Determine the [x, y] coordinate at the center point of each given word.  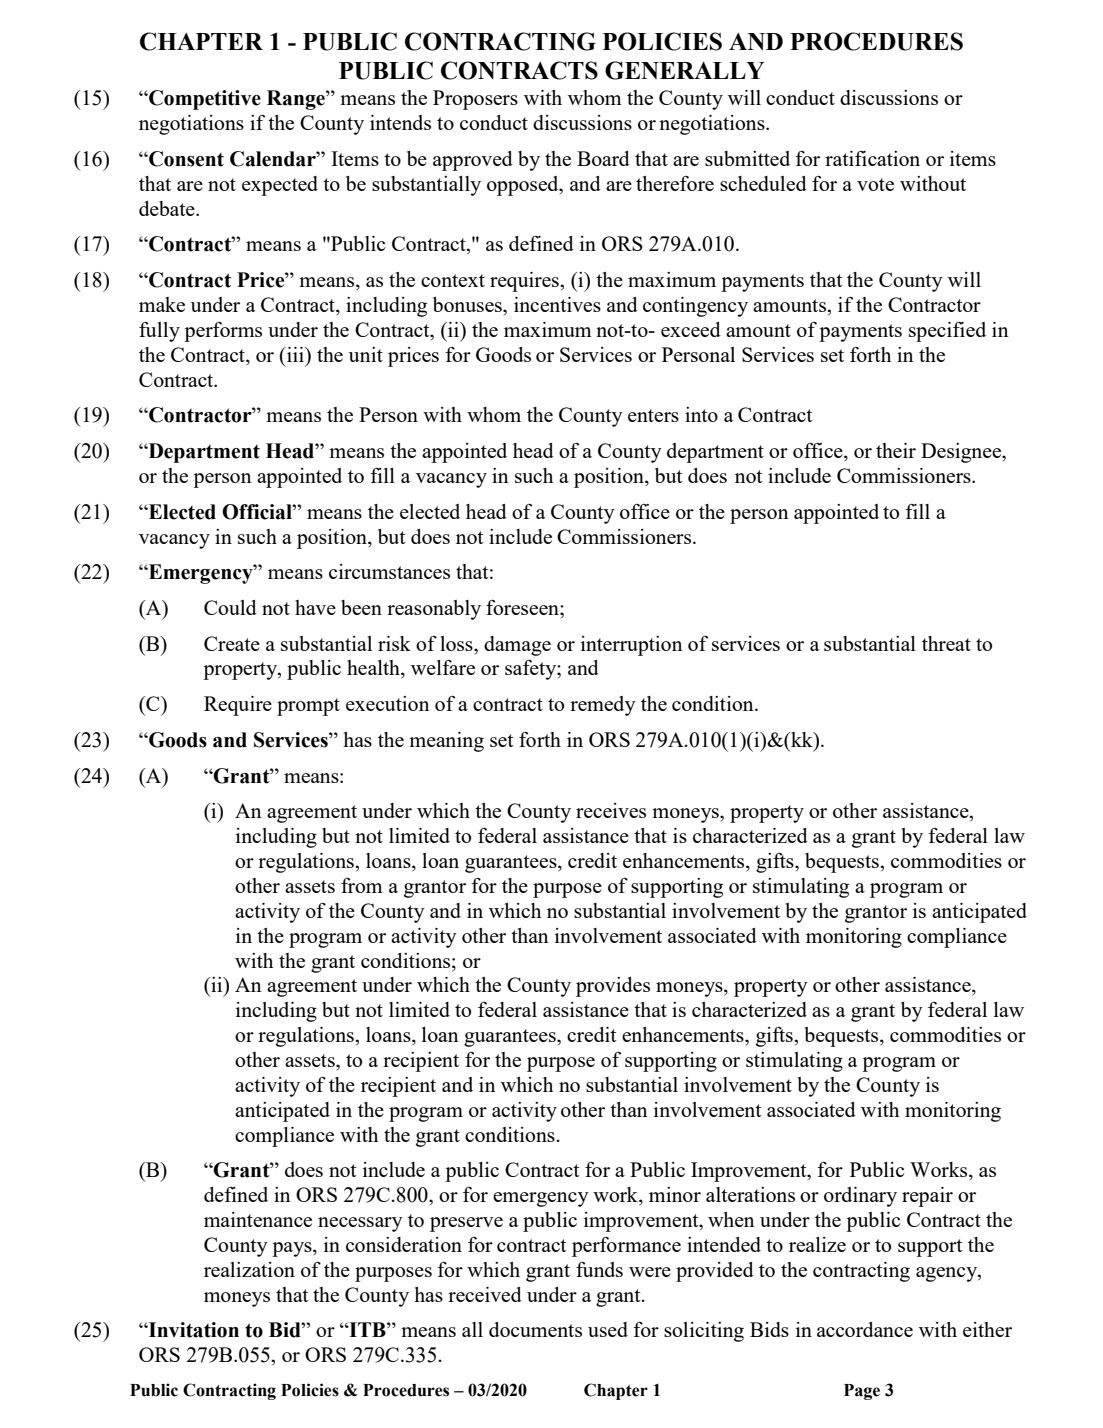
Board [603, 158]
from [362, 885]
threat [946, 643]
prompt [308, 707]
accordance [865, 1329]
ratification [872, 158]
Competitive [204, 100]
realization [249, 1269]
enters [653, 415]
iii [295, 354]
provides [613, 987]
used [608, 1329]
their [896, 450]
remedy [603, 706]
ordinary [860, 1197]
